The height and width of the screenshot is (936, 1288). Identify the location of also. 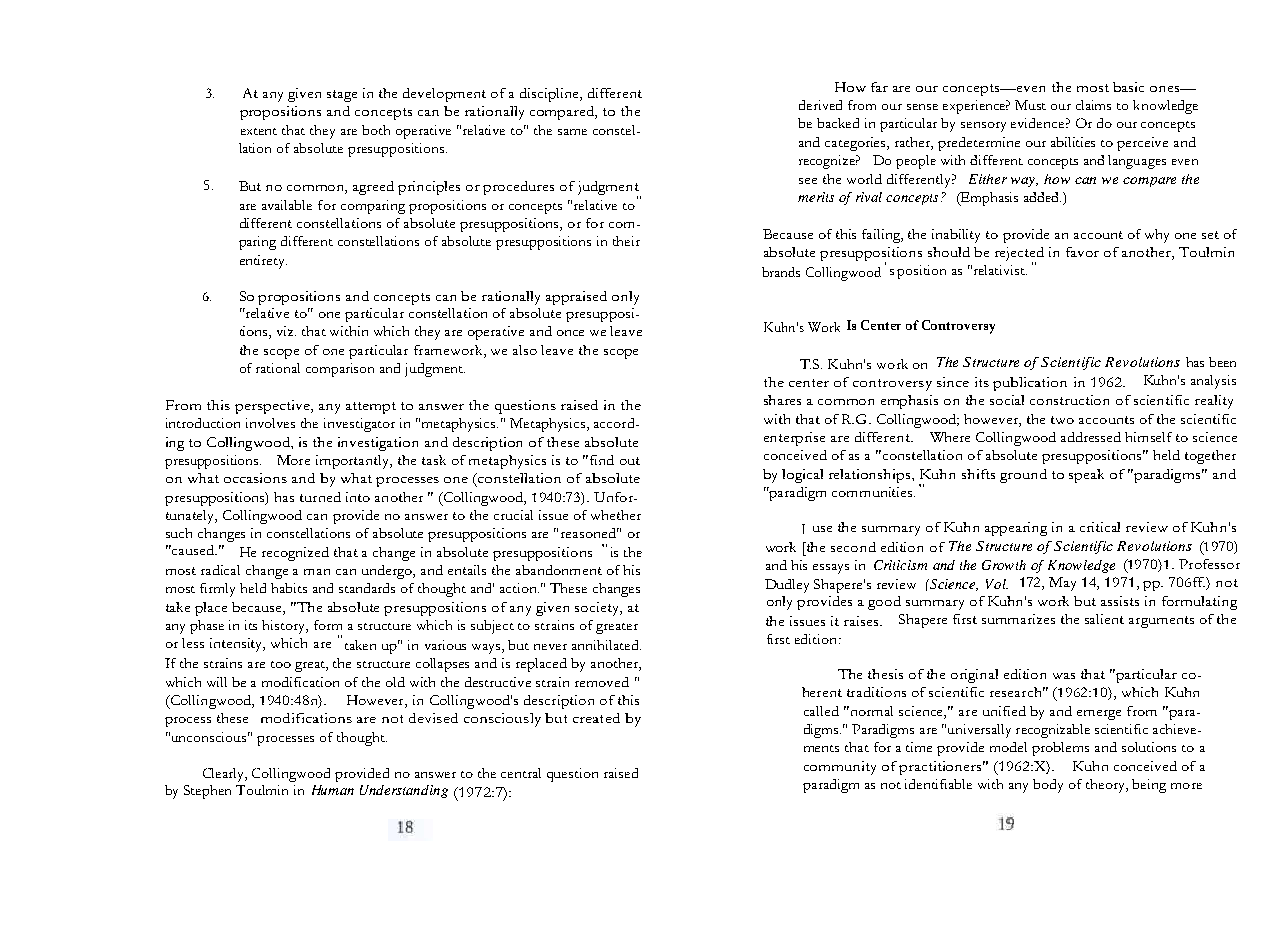
(525, 350).
